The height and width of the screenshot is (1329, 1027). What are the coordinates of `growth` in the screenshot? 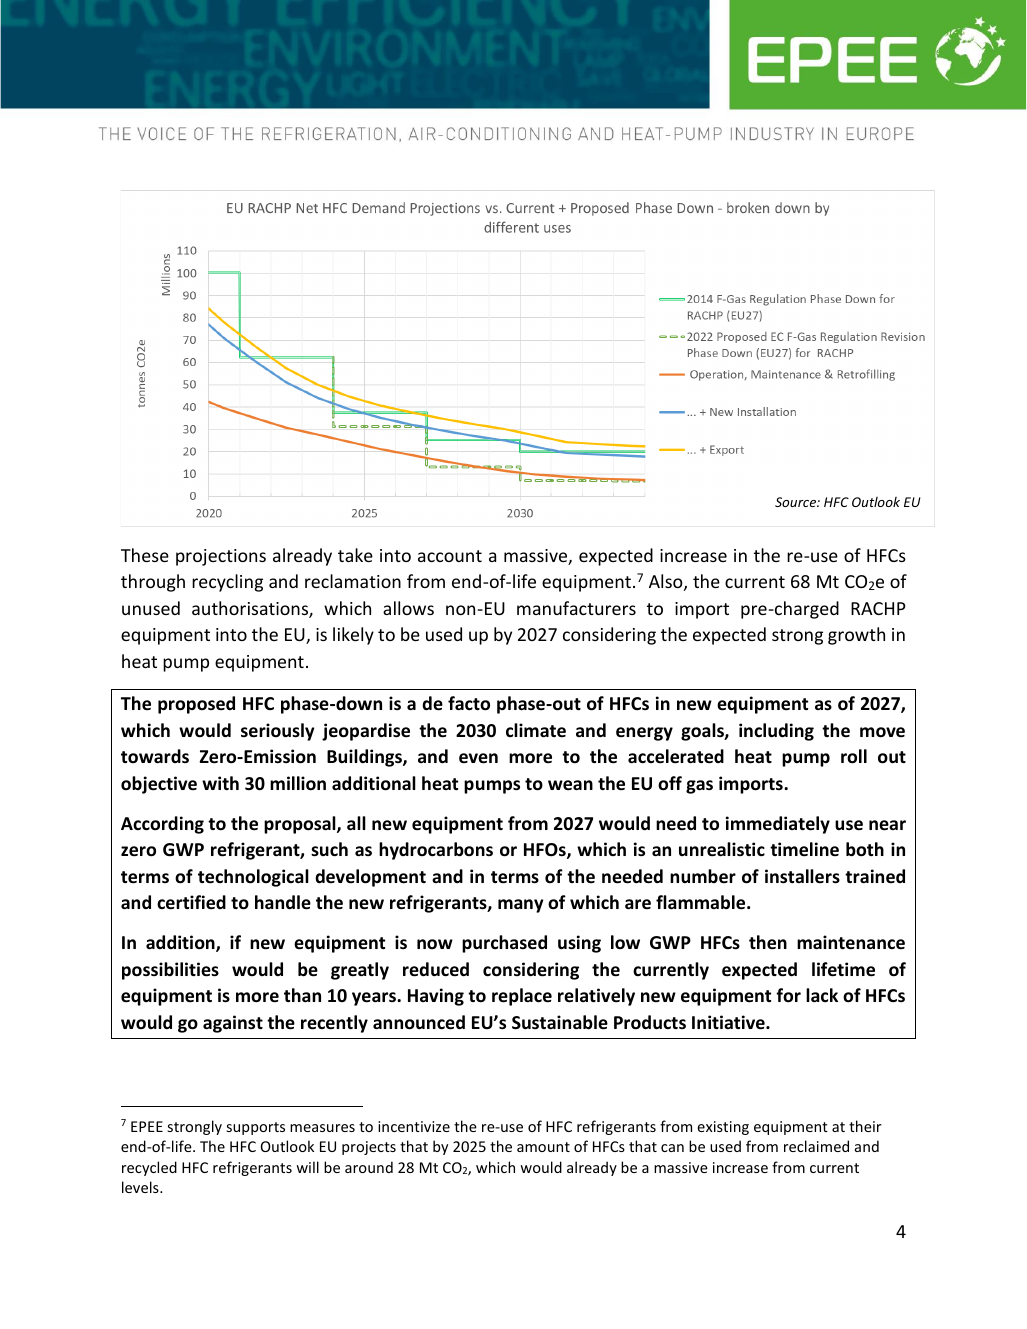 It's located at (856, 636).
